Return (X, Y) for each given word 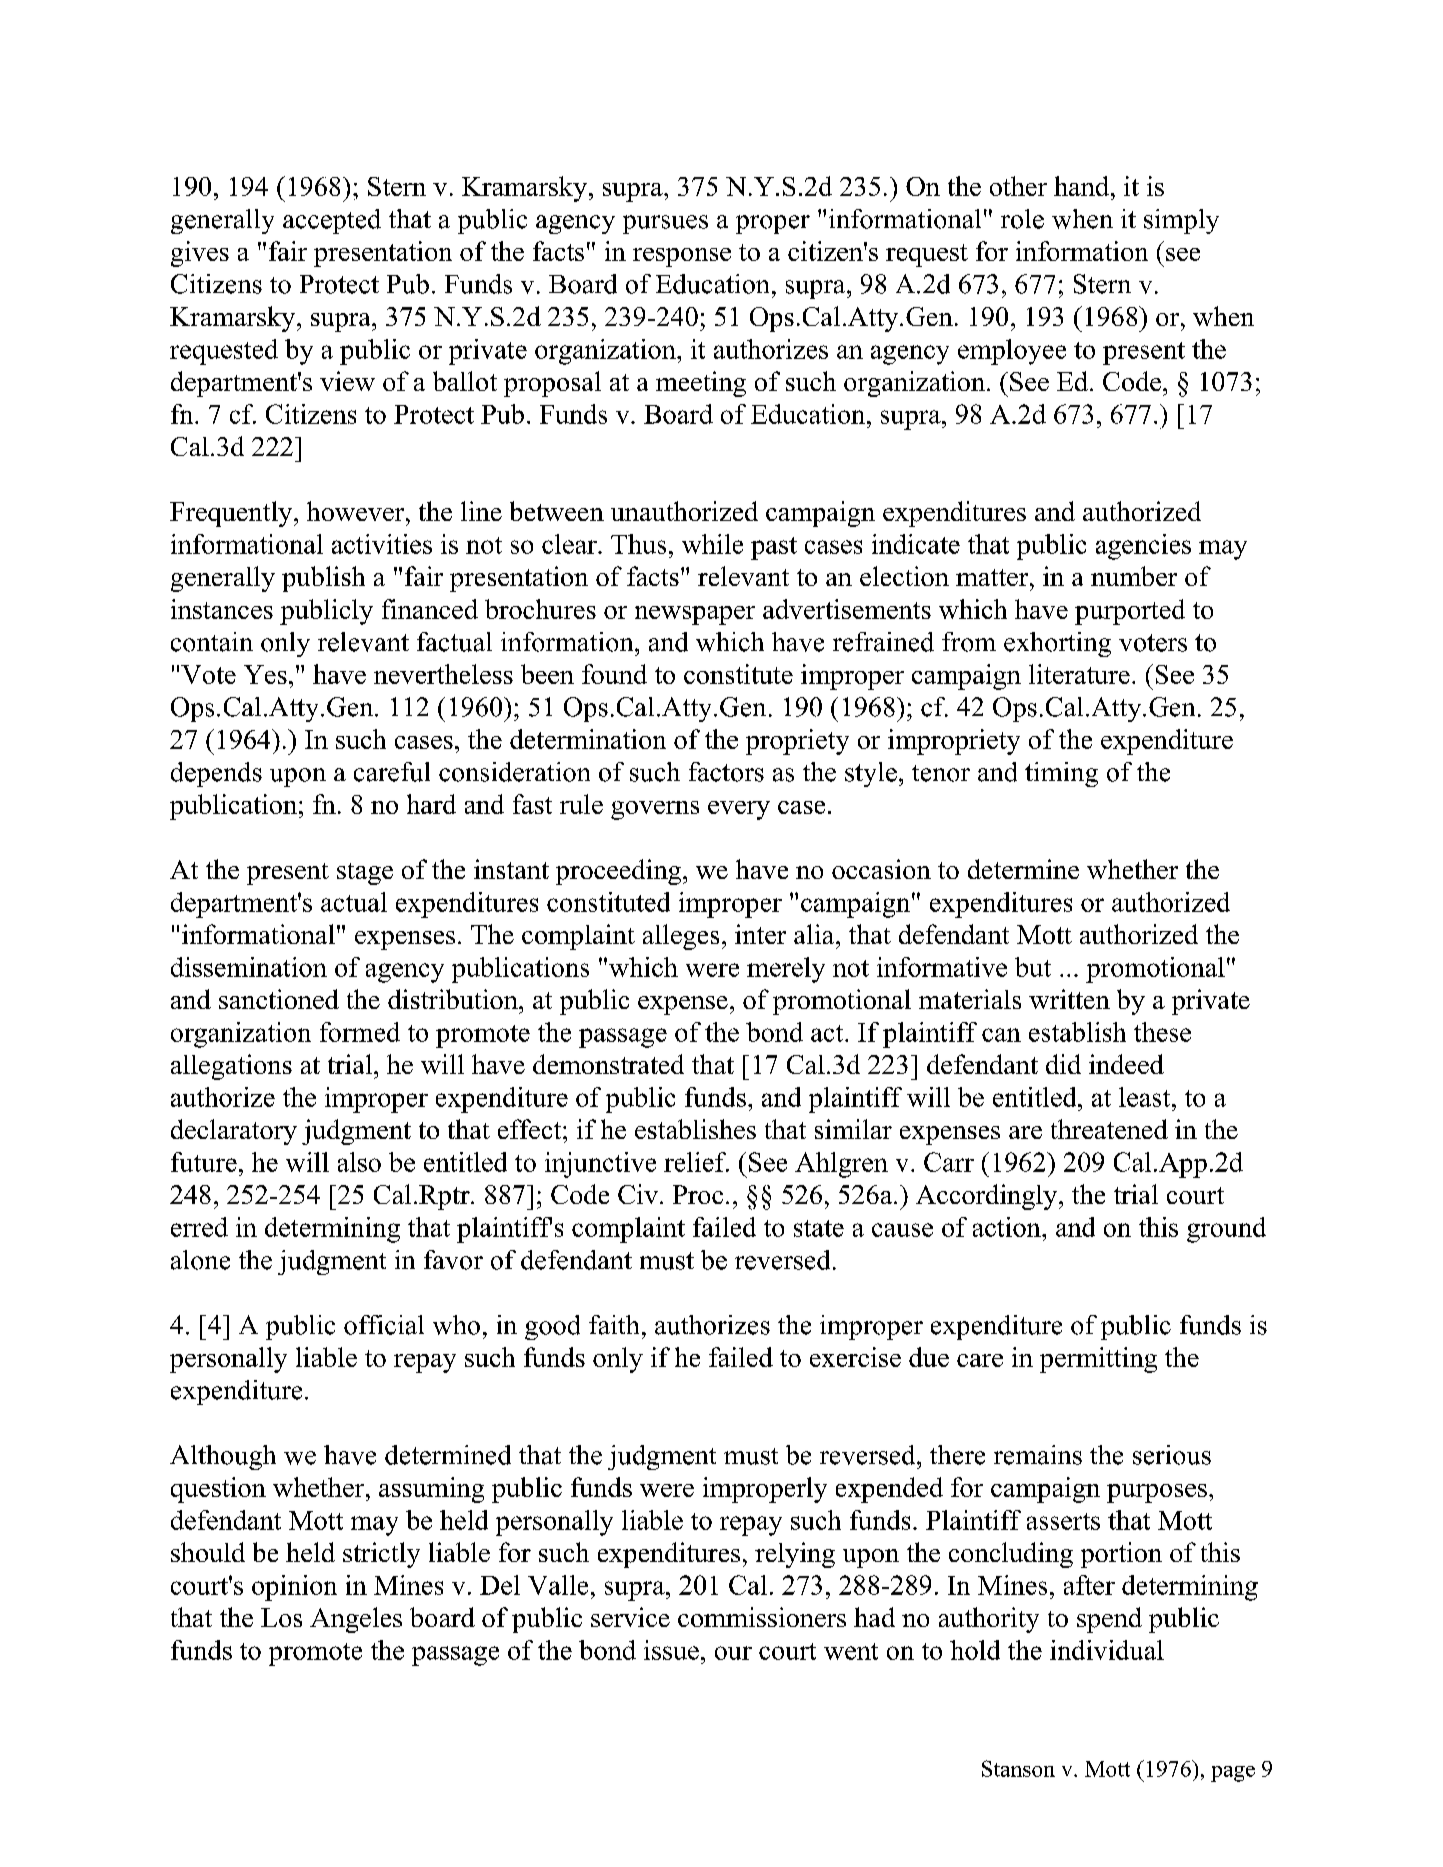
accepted (332, 221)
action (1008, 1227)
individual (1107, 1650)
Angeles (356, 1620)
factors (726, 772)
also (359, 1162)
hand (1081, 186)
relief (696, 1162)
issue (671, 1650)
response (682, 257)
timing (1061, 774)
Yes (265, 674)
